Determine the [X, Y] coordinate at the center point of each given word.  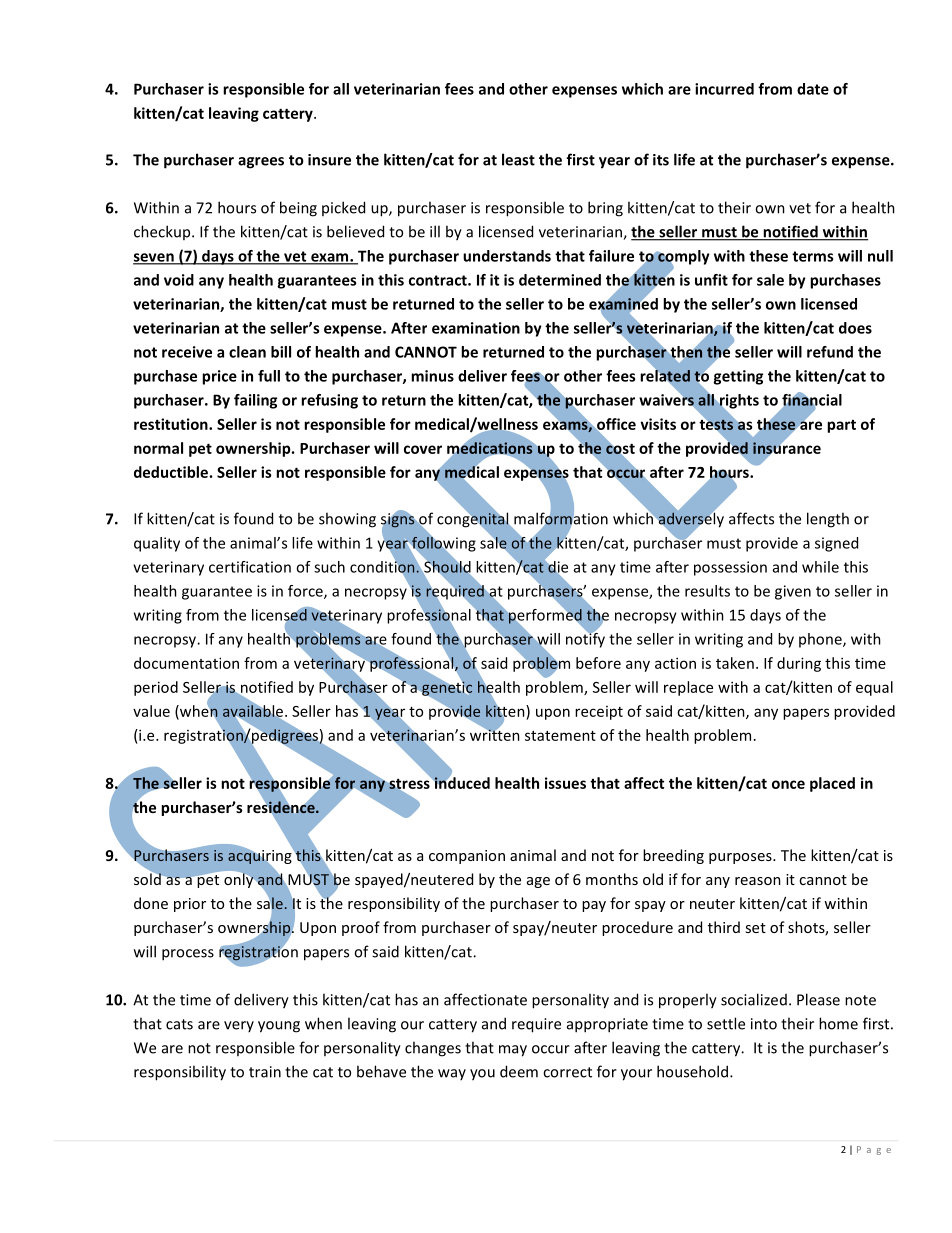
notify [585, 639]
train [265, 1072]
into [764, 1024]
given [793, 592]
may [513, 1051]
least [518, 159]
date [813, 89]
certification [250, 567]
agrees [261, 163]
